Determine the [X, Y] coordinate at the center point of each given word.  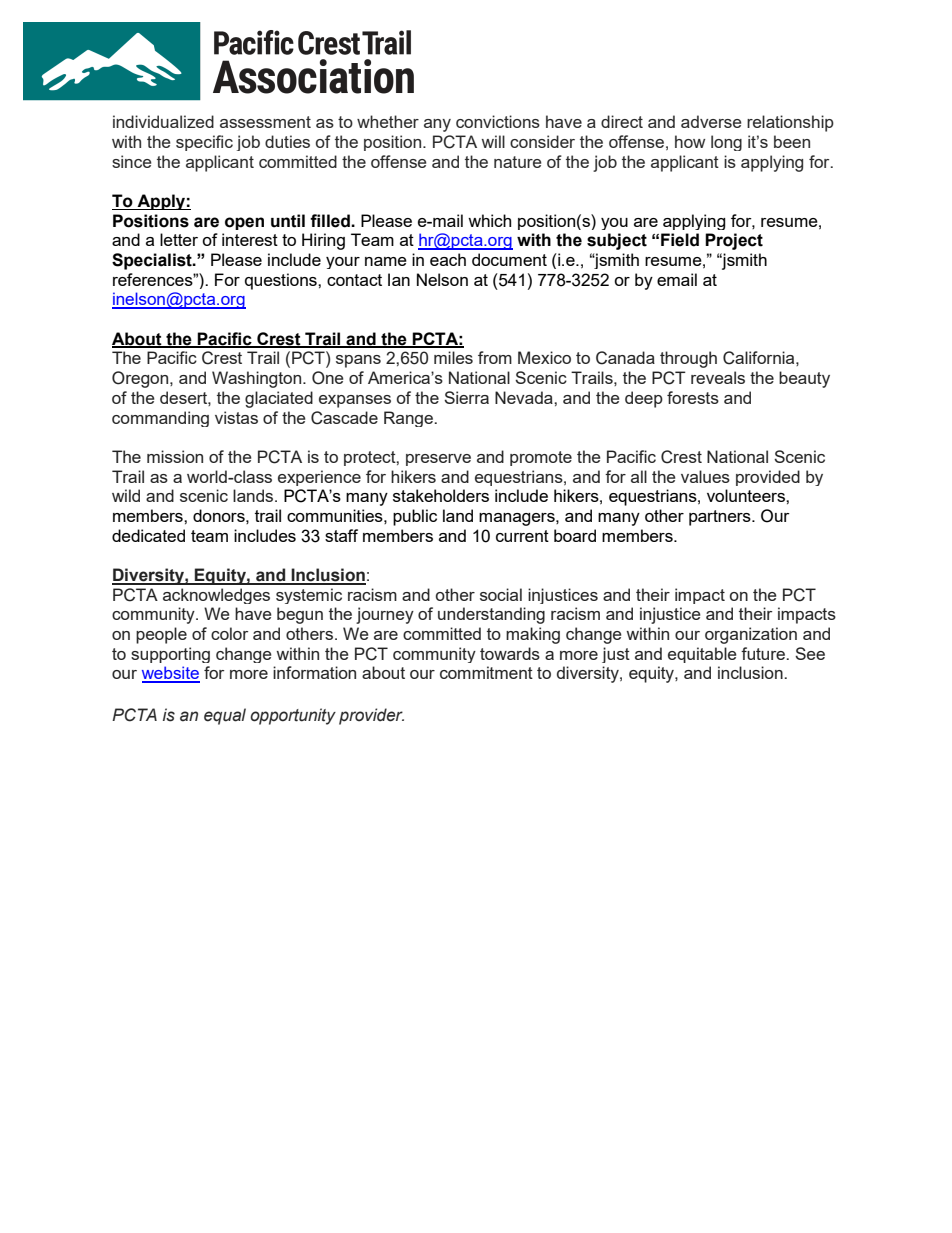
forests [693, 397]
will [493, 141]
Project [734, 241]
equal [225, 716]
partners [721, 518]
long [726, 143]
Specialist [153, 261]
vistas [236, 417]
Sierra [466, 397]
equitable [702, 655]
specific [204, 143]
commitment [486, 672]
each [448, 259]
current [522, 536]
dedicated [148, 535]
